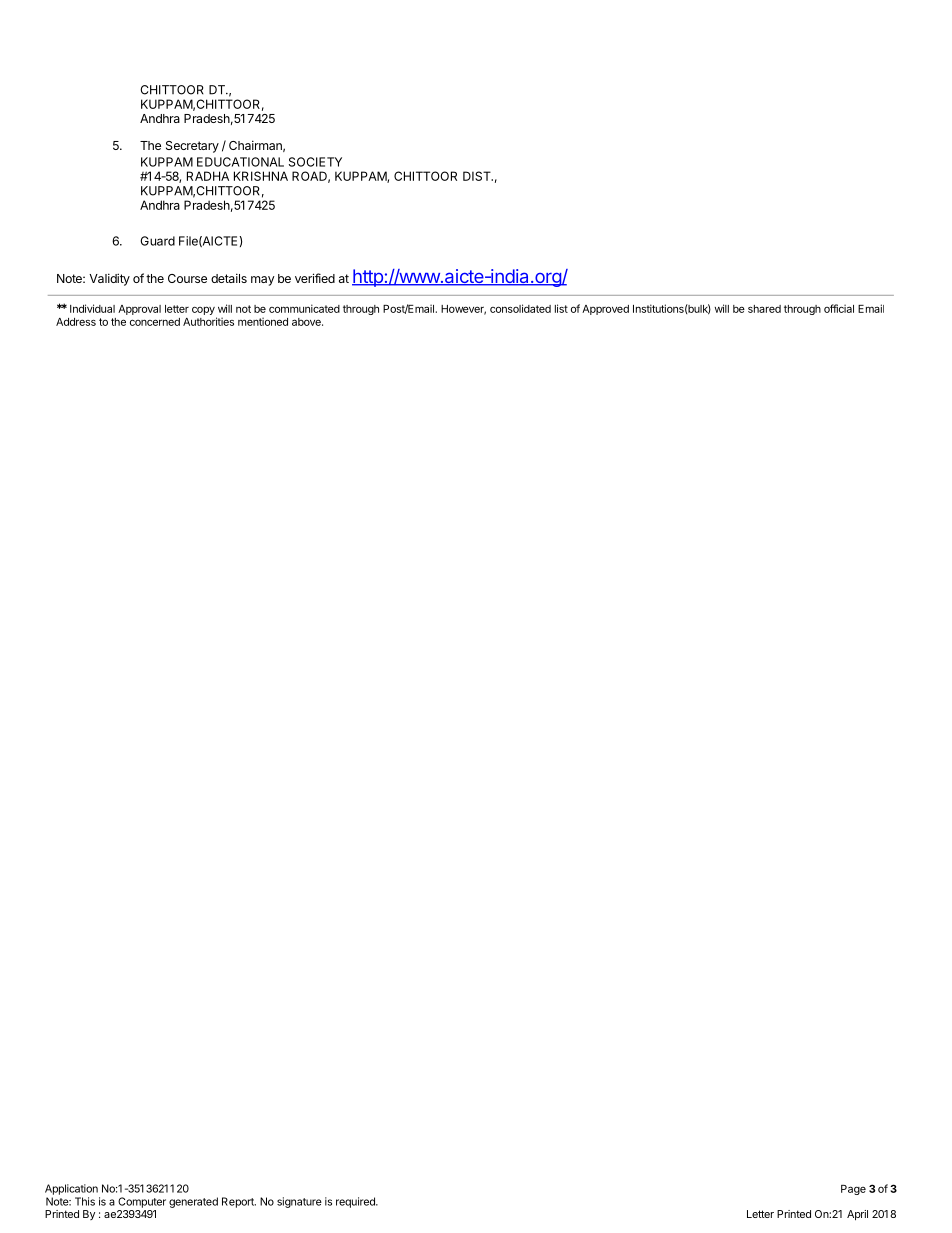 The height and width of the document is (1233, 952). I want to click on consolidated, so click(520, 308).
